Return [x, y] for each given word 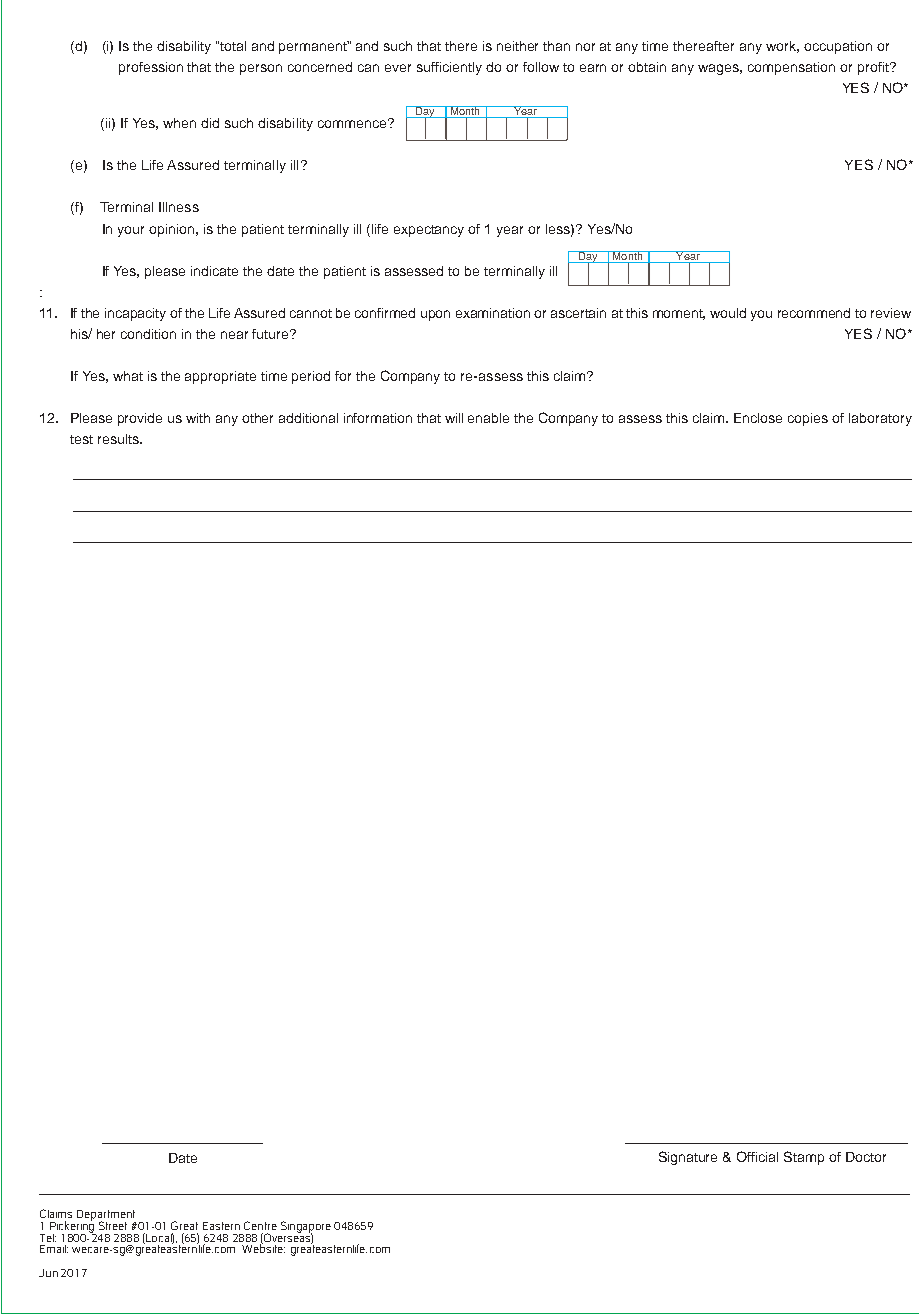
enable [488, 418]
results [119, 439]
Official [757, 1156]
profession [151, 68]
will [454, 418]
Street [113, 1225]
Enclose [758, 418]
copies [808, 419]
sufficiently [449, 68]
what [128, 376]
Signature [688, 1158]
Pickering [73, 1227]
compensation [791, 68]
